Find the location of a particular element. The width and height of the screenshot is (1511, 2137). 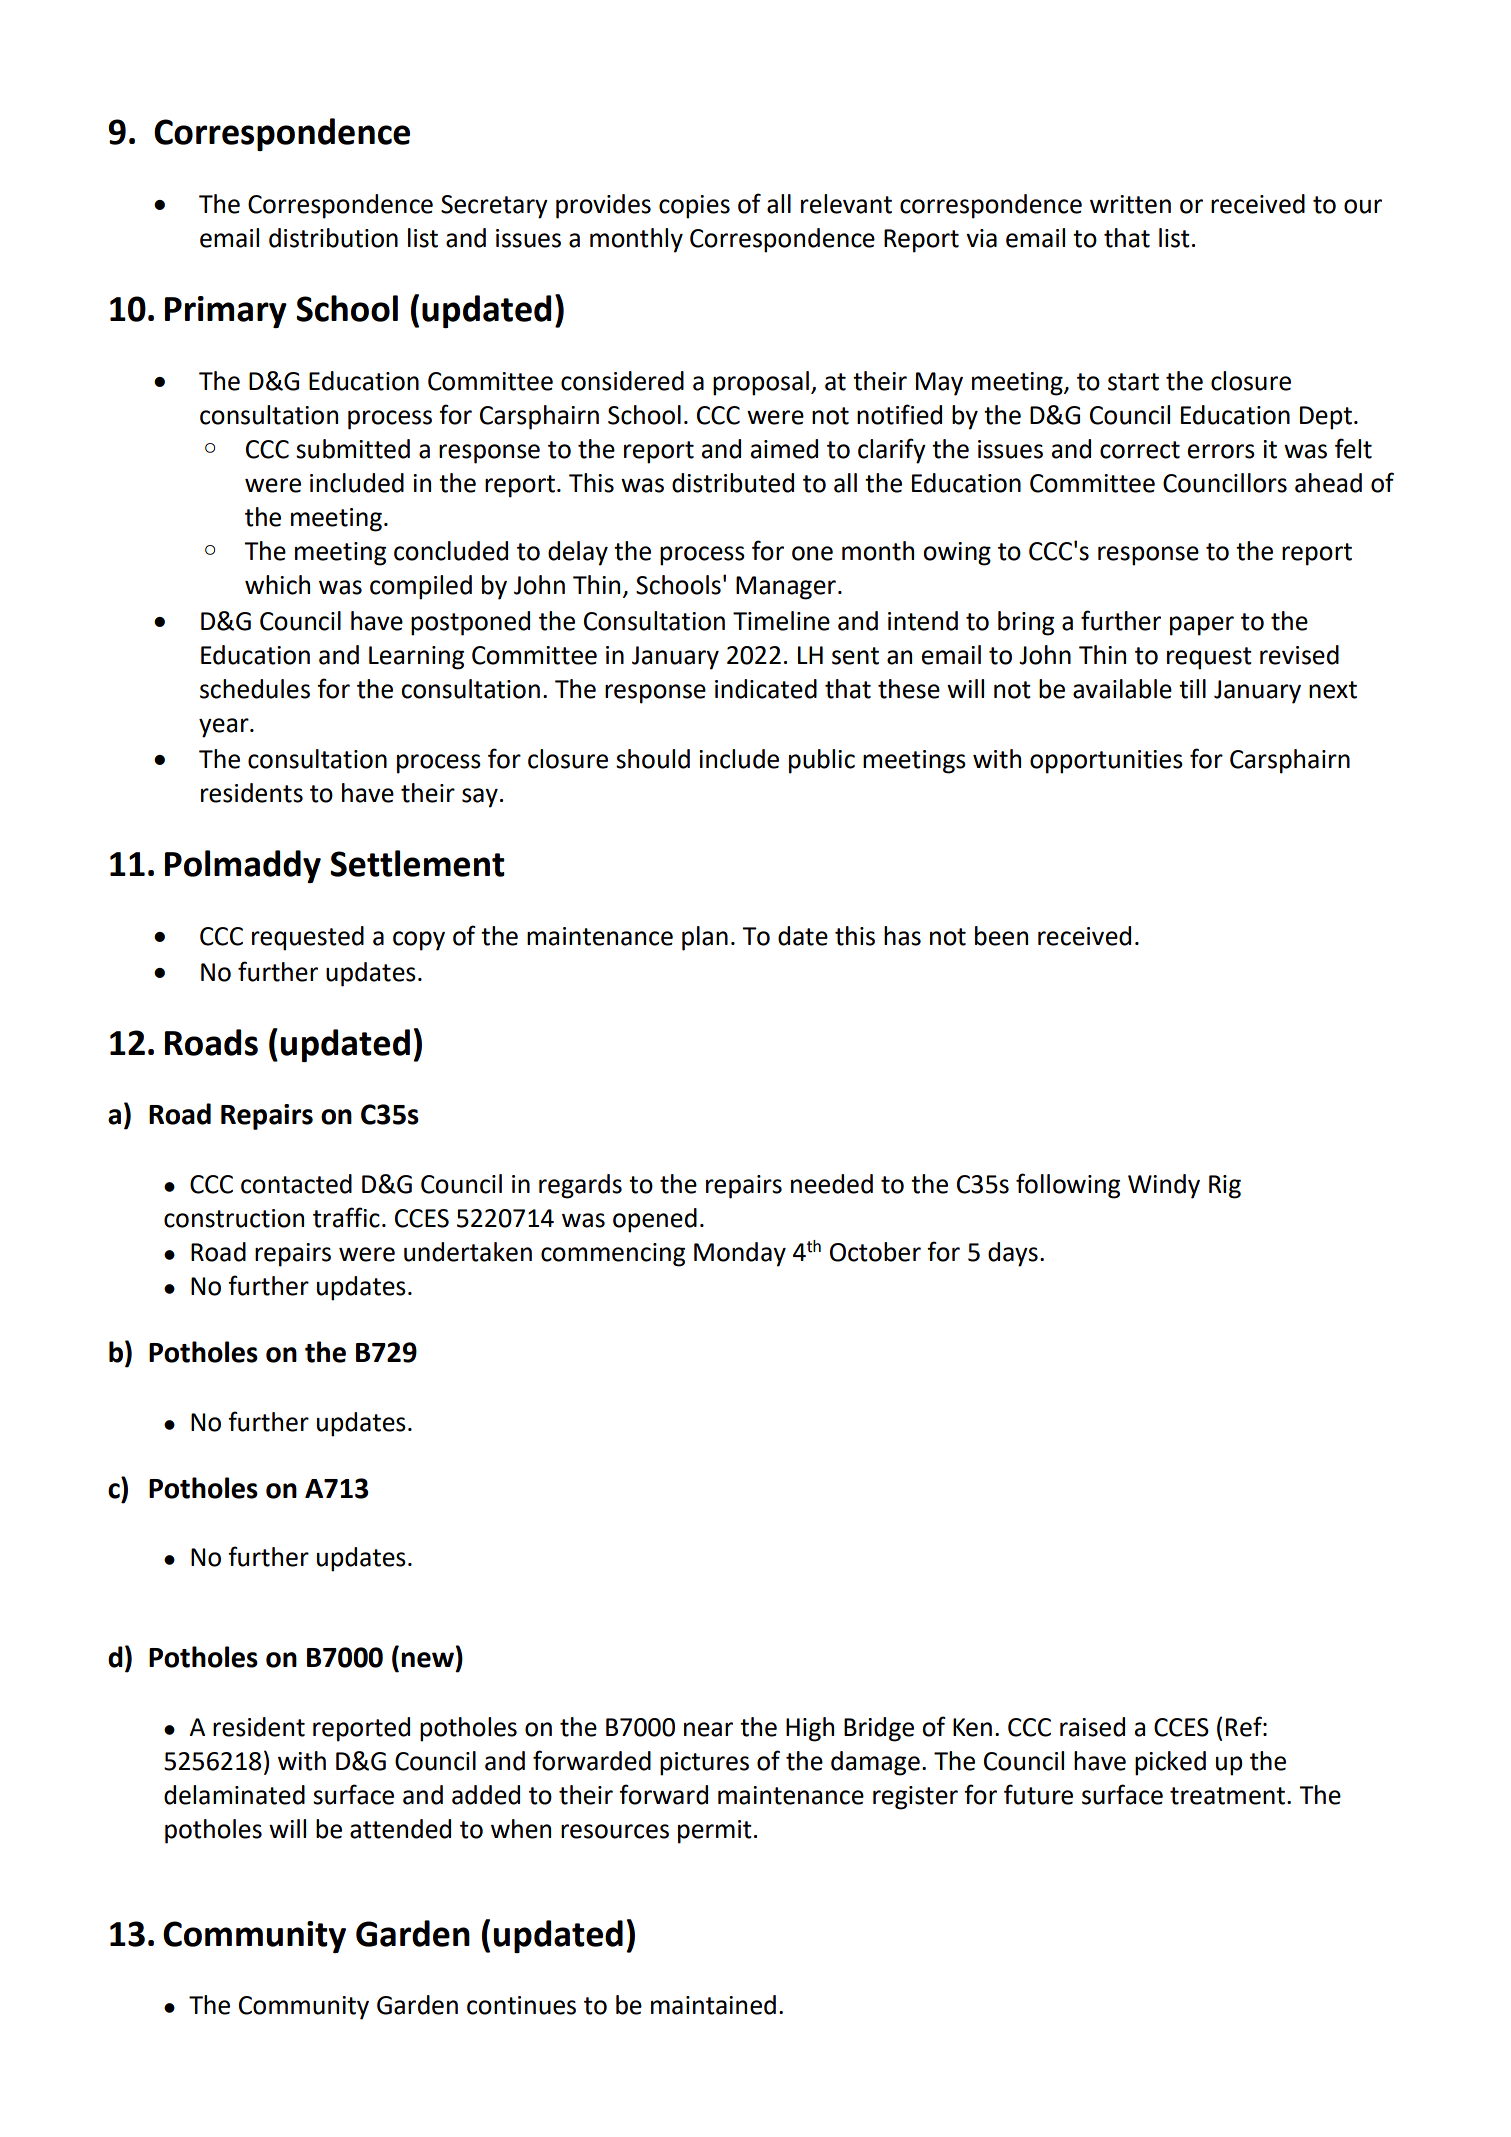

High is located at coordinates (810, 1729).
